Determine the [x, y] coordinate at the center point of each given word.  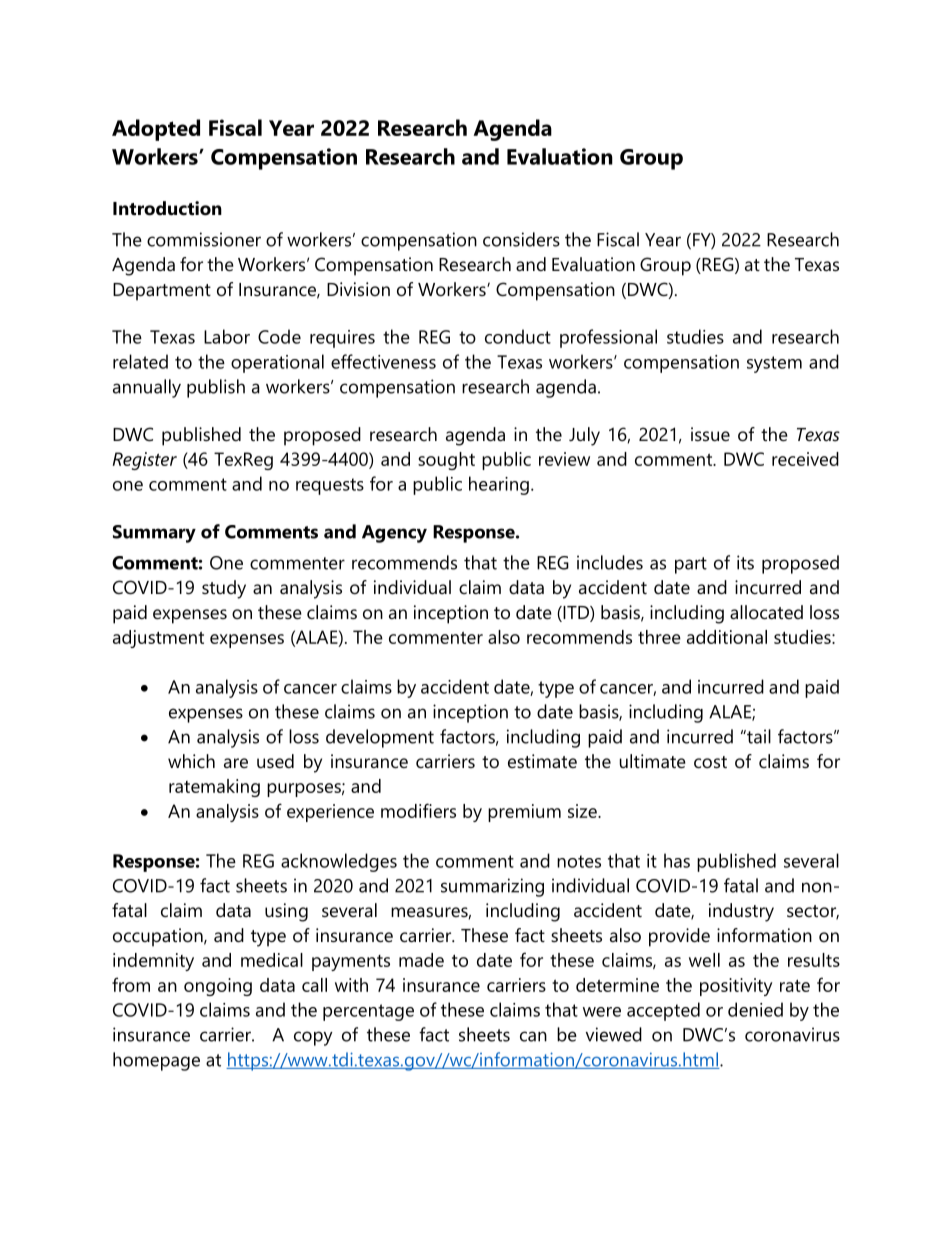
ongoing [218, 987]
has [677, 860]
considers [521, 239]
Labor [227, 336]
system [774, 364]
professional [608, 338]
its [745, 562]
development [380, 738]
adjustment [158, 639]
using [286, 912]
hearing [499, 485]
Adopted [156, 130]
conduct [518, 336]
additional [727, 637]
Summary [154, 534]
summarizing [492, 887]
